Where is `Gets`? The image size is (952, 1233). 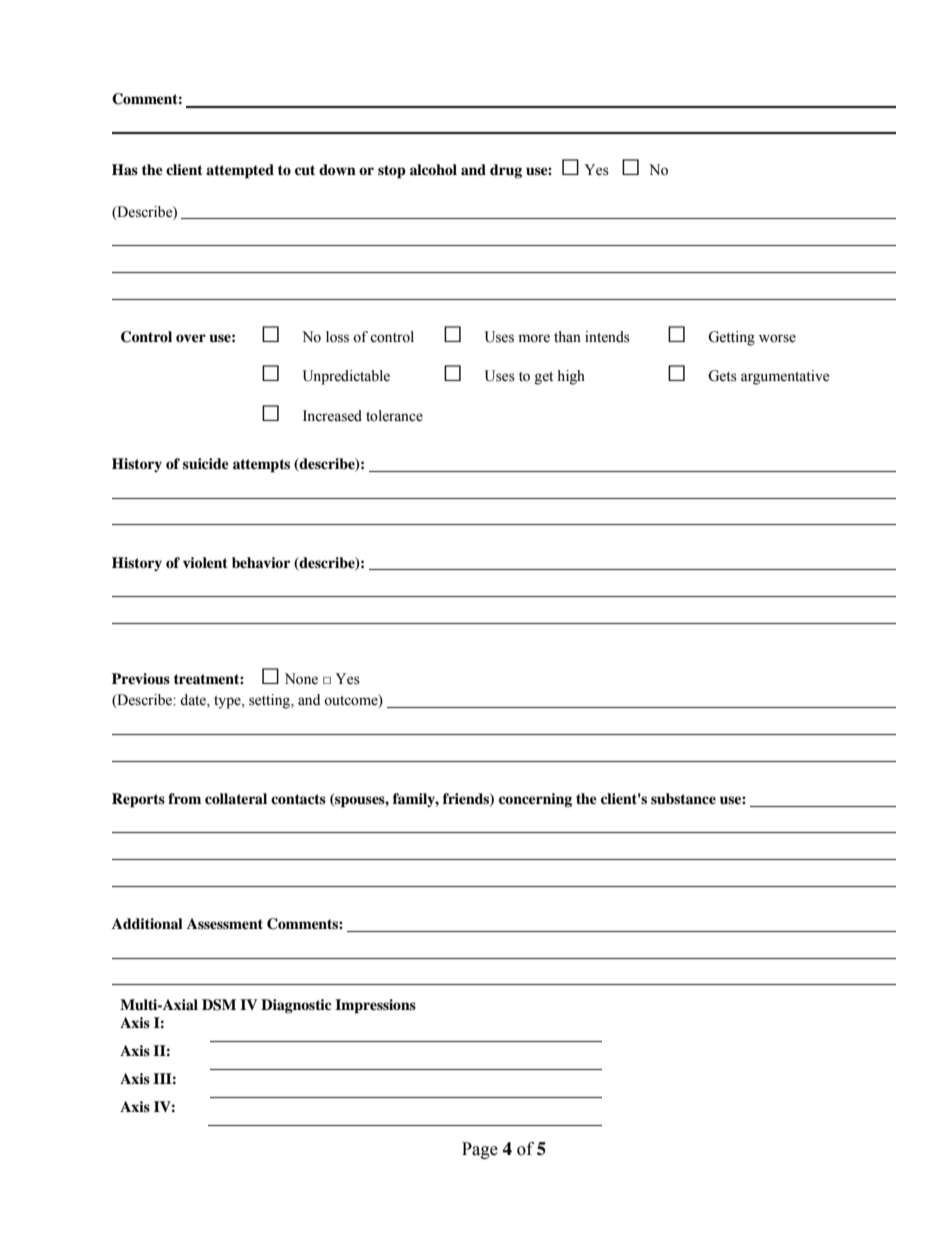
Gets is located at coordinates (722, 376).
